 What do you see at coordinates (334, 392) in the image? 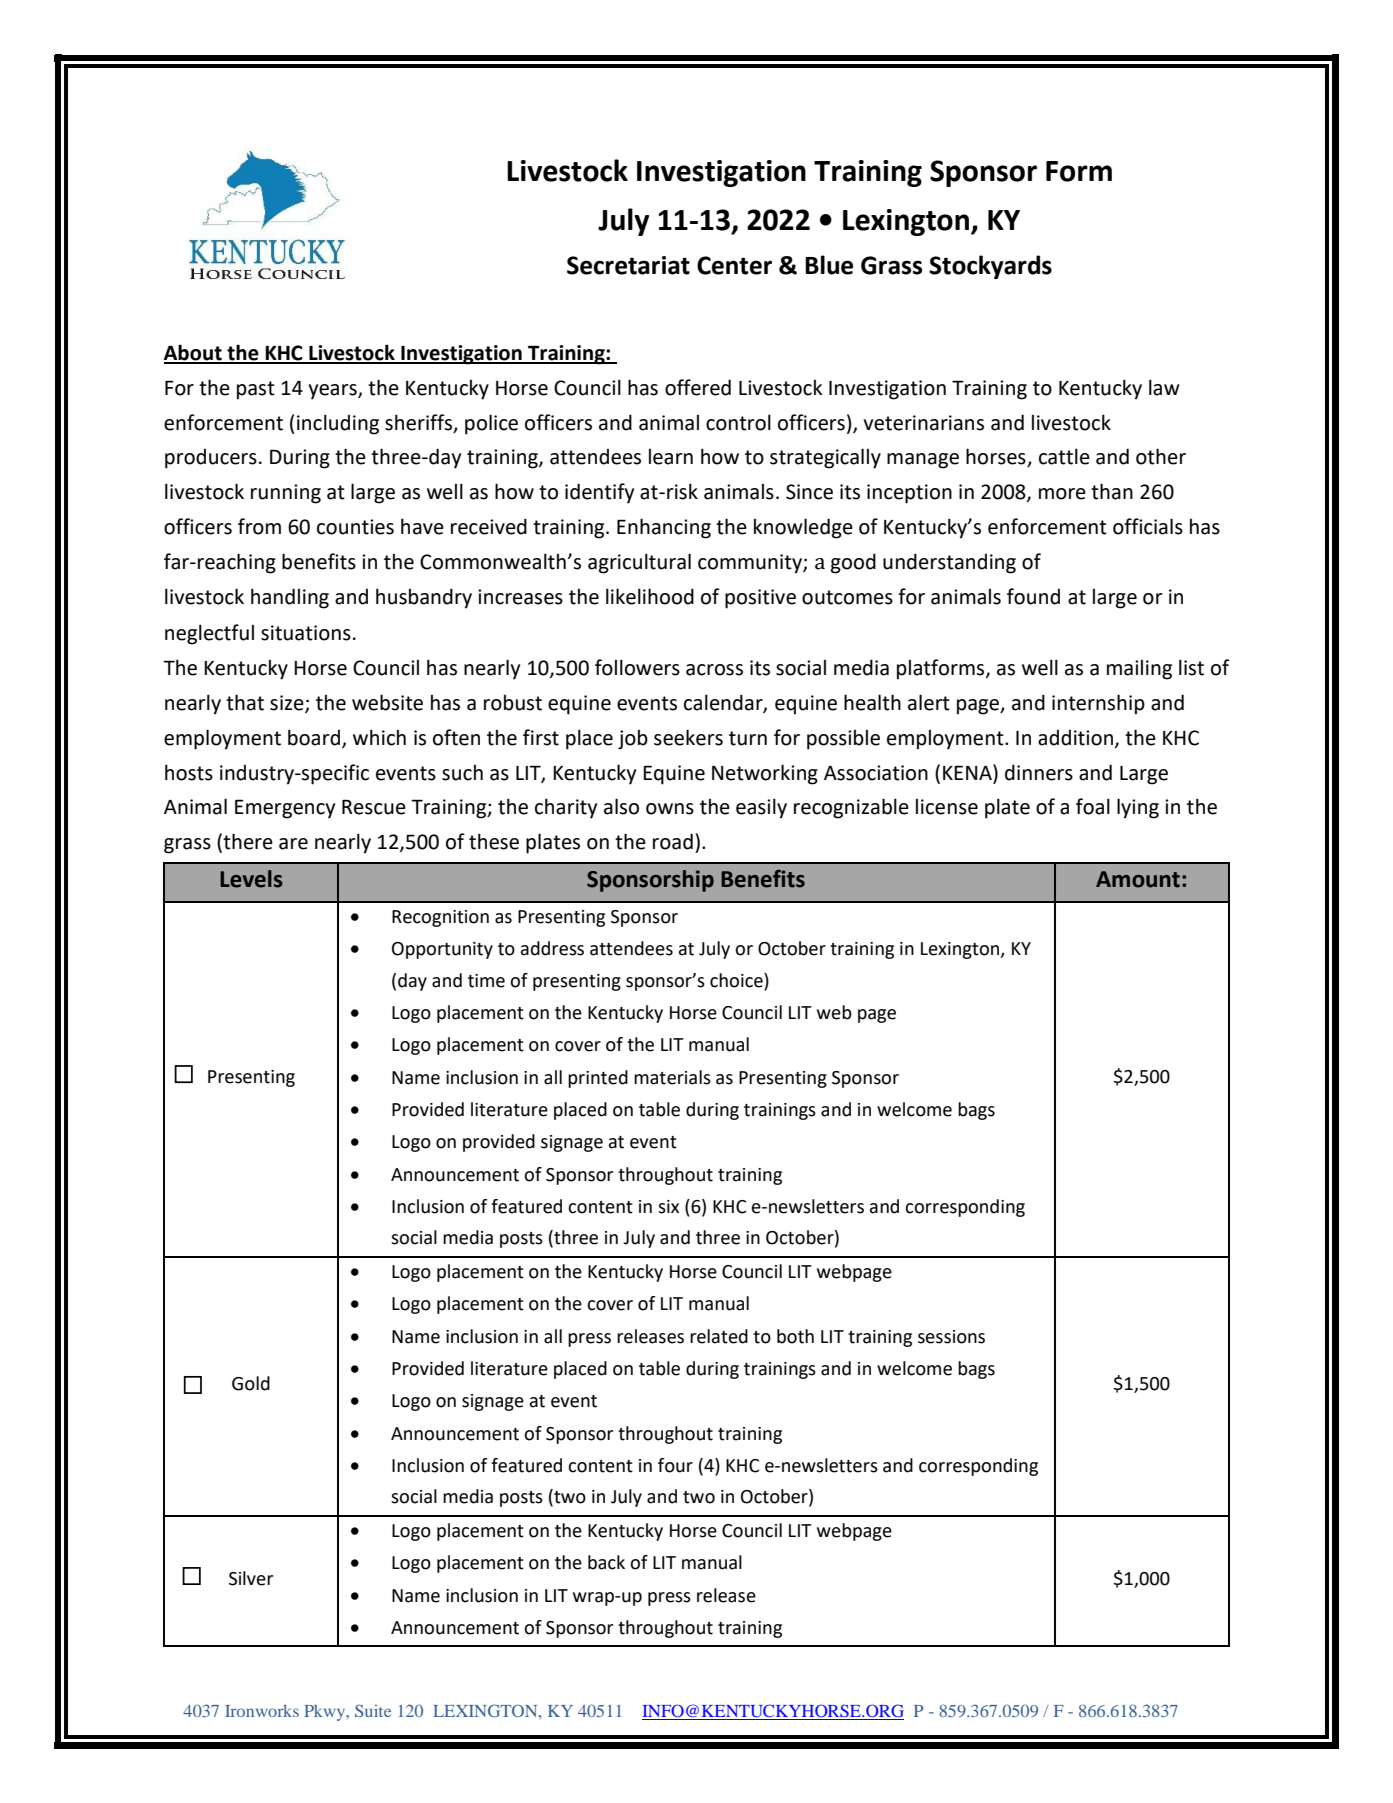
I see `years` at bounding box center [334, 392].
